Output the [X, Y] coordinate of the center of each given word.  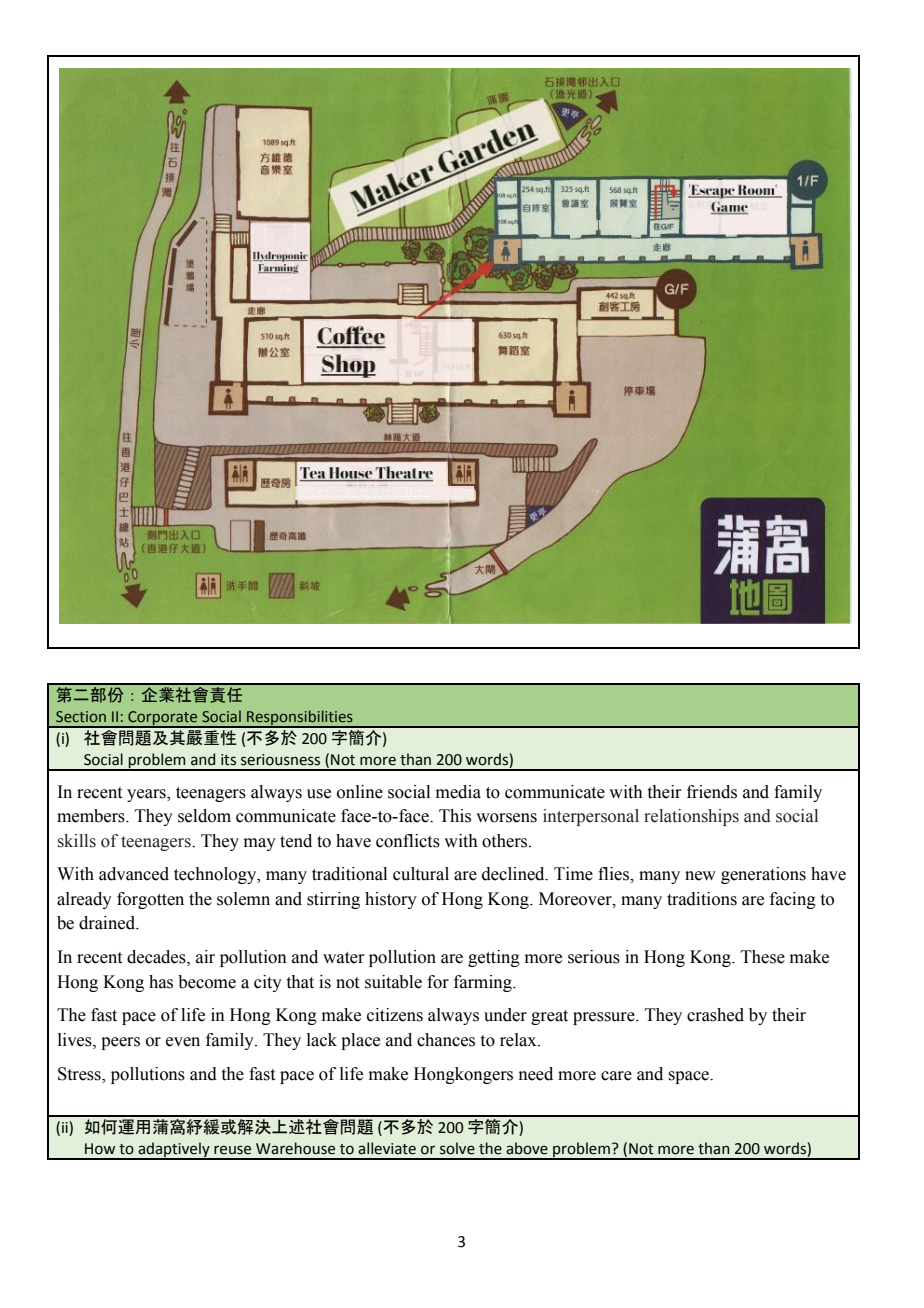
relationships [691, 817]
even [183, 1042]
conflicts [408, 841]
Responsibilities [300, 719]
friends [712, 792]
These [763, 957]
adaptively [174, 1151]
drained [108, 923]
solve [457, 1148]
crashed [715, 1015]
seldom [204, 816]
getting [494, 958]
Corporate [163, 719]
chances [446, 1040]
